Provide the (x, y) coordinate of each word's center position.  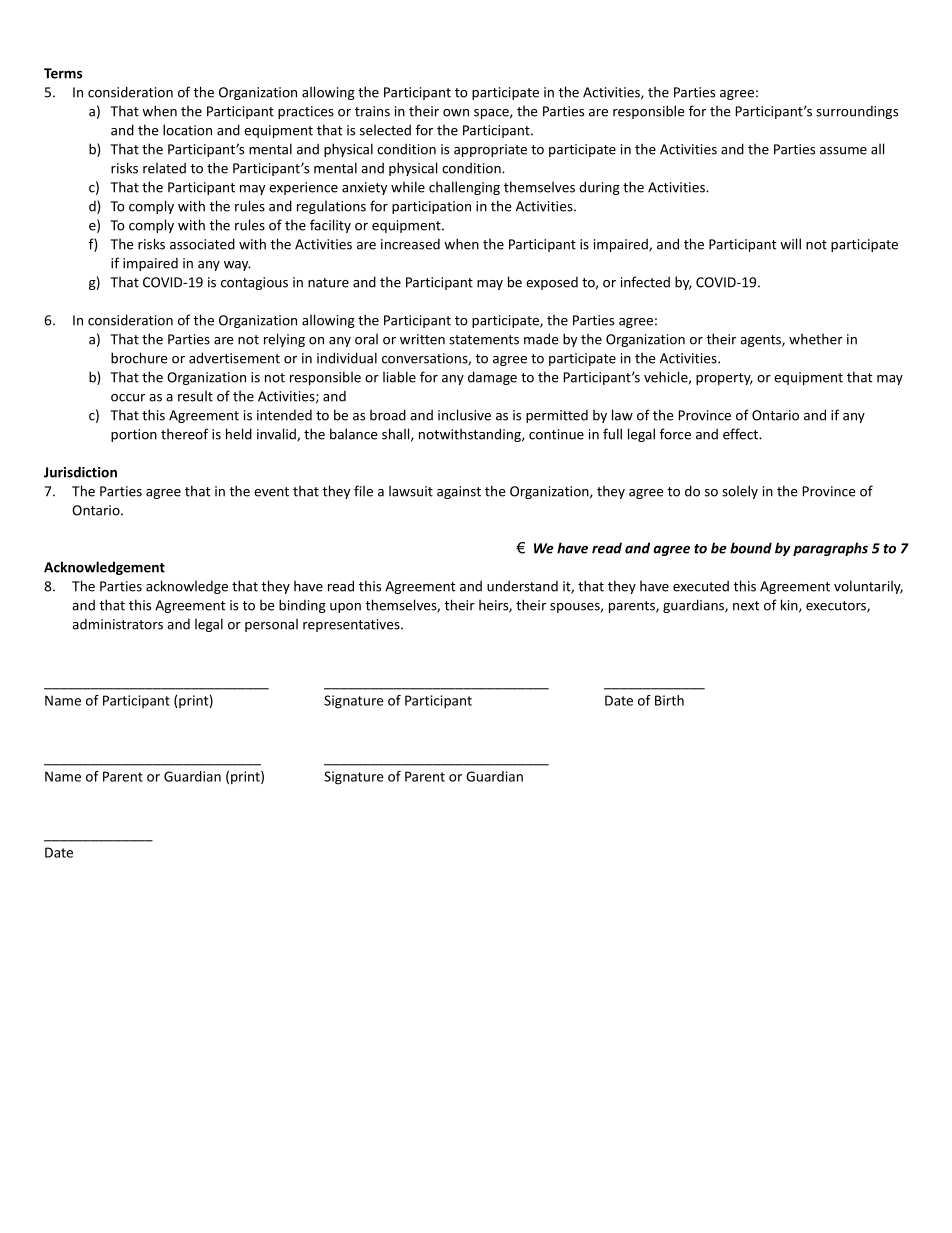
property (724, 379)
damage (492, 378)
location (187, 130)
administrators (117, 624)
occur (128, 398)
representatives (352, 625)
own (456, 113)
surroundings (857, 112)
